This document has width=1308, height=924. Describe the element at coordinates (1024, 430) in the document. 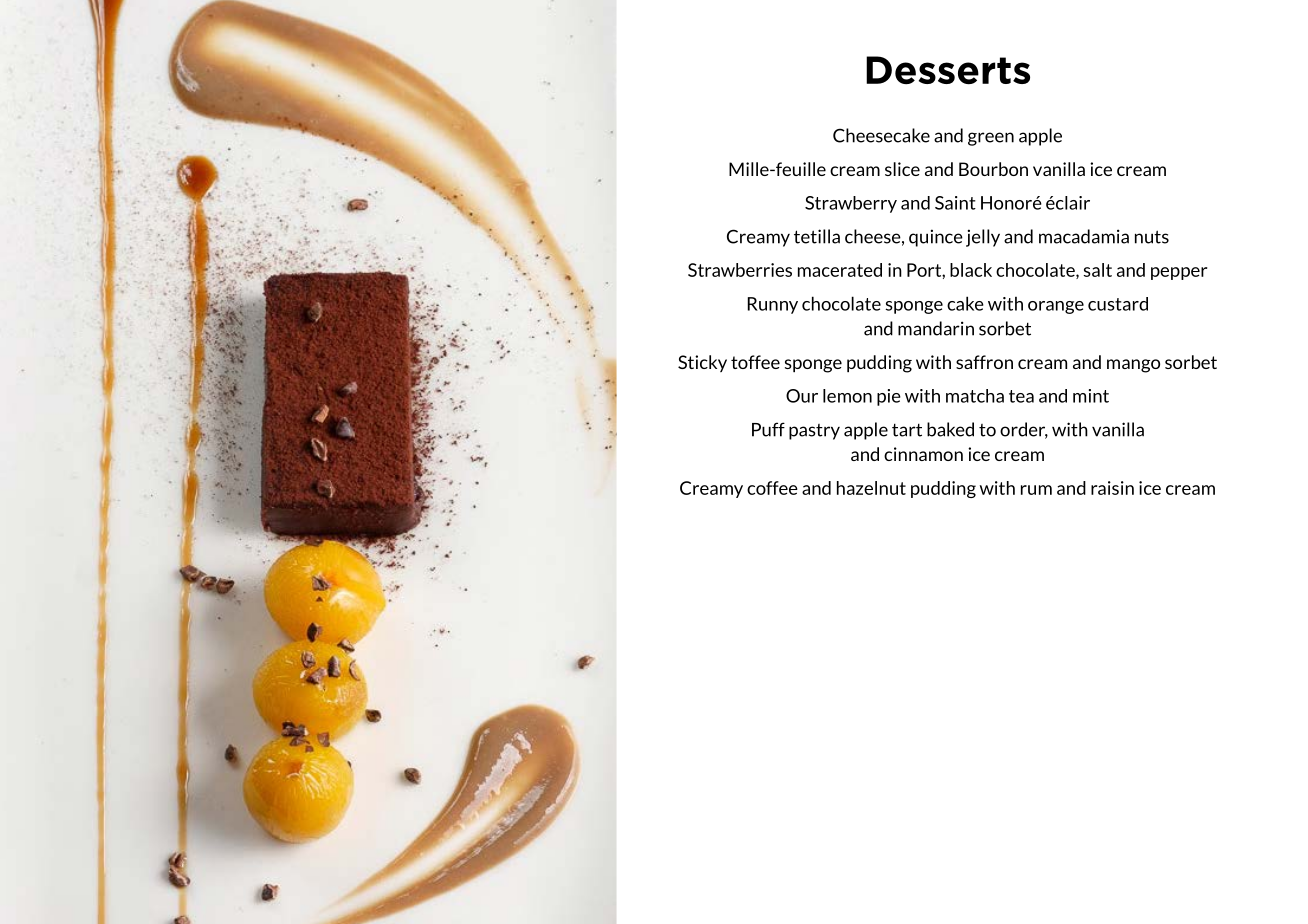

I see `order` at that location.
